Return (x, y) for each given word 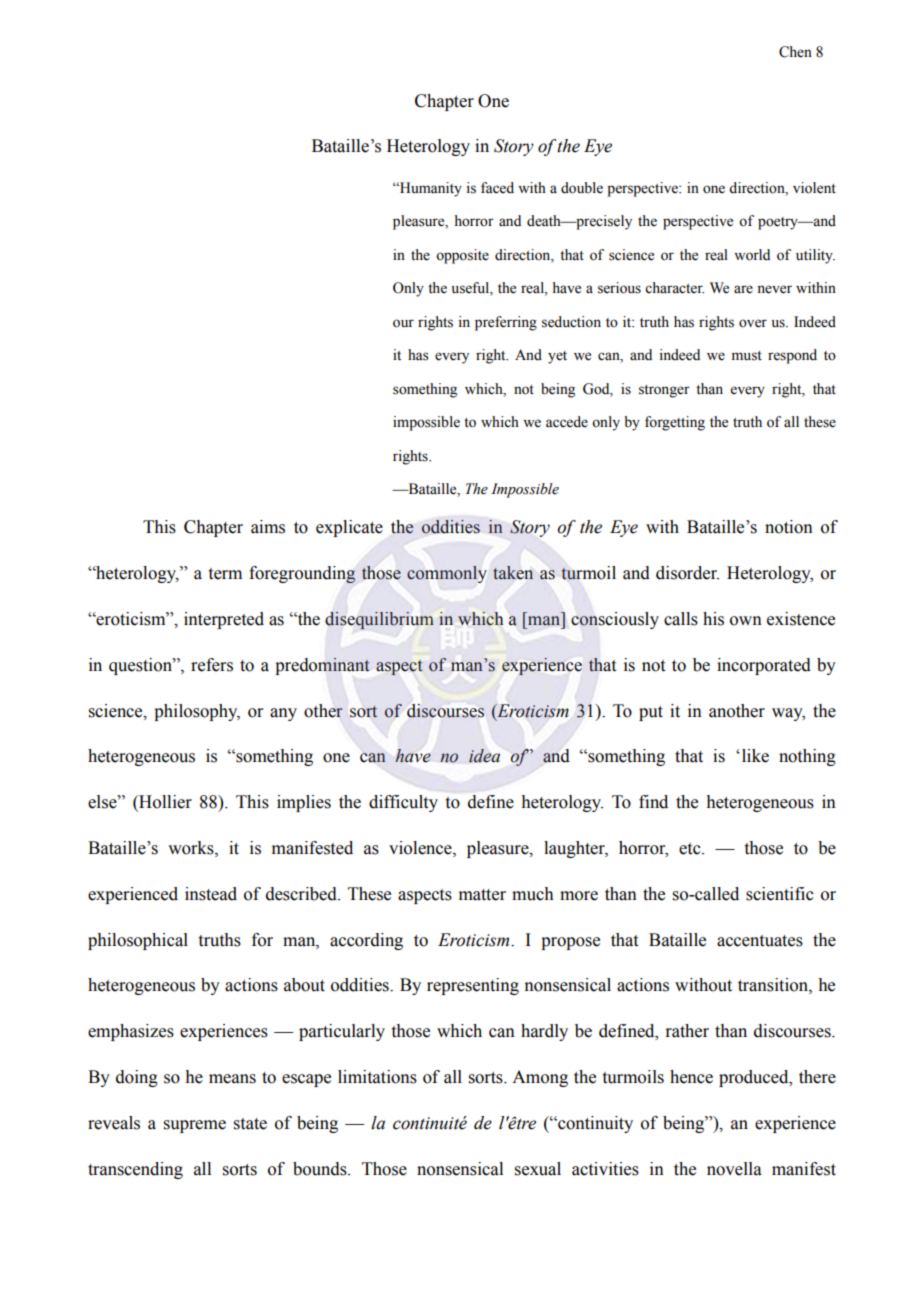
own (746, 621)
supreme (195, 1126)
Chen (795, 52)
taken (513, 573)
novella (734, 1169)
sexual (538, 1169)
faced (497, 188)
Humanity (430, 189)
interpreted (224, 620)
